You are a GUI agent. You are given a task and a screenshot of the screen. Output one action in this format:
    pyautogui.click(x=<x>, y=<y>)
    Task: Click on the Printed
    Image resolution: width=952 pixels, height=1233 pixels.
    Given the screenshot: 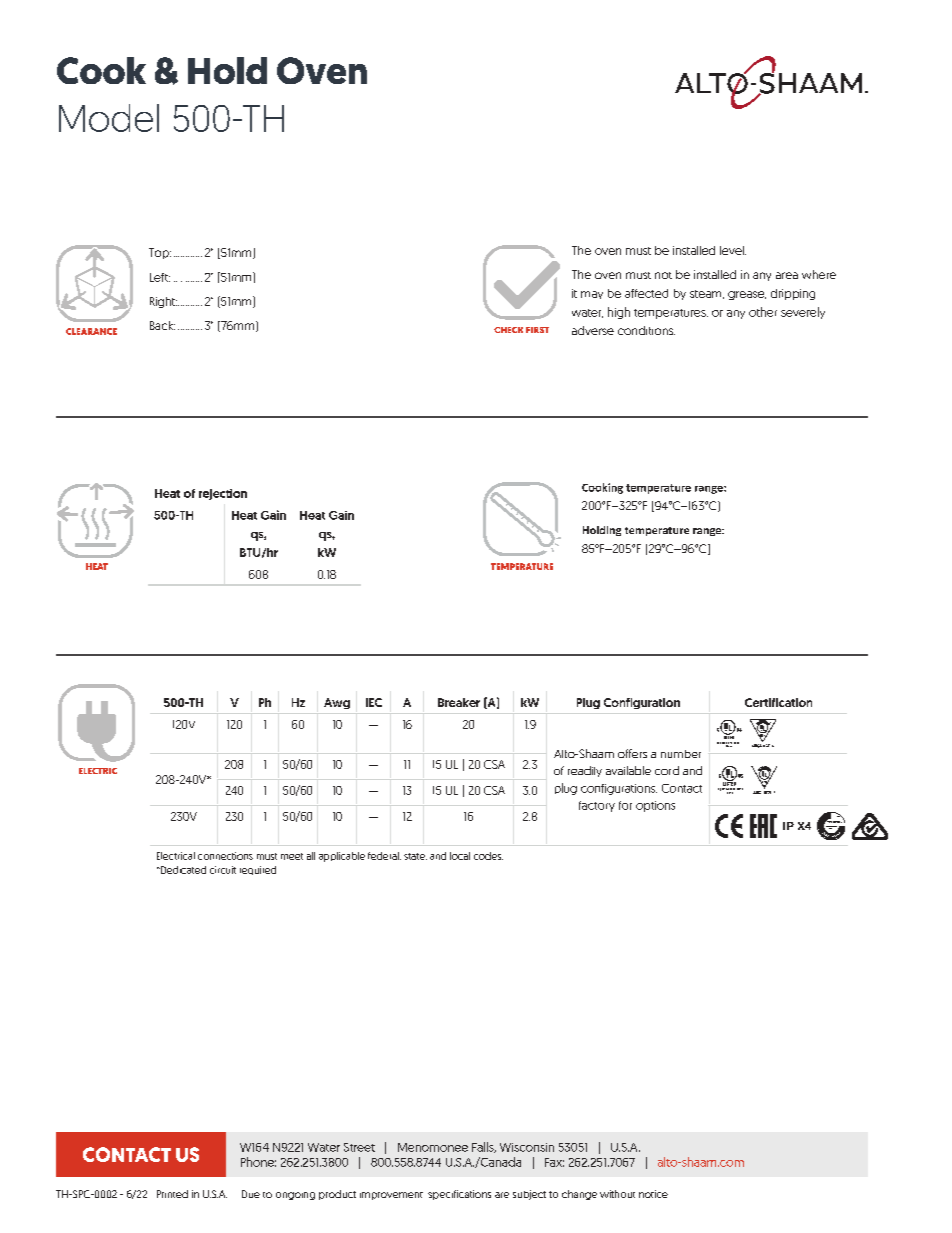 What is the action you would take?
    pyautogui.click(x=172, y=1194)
